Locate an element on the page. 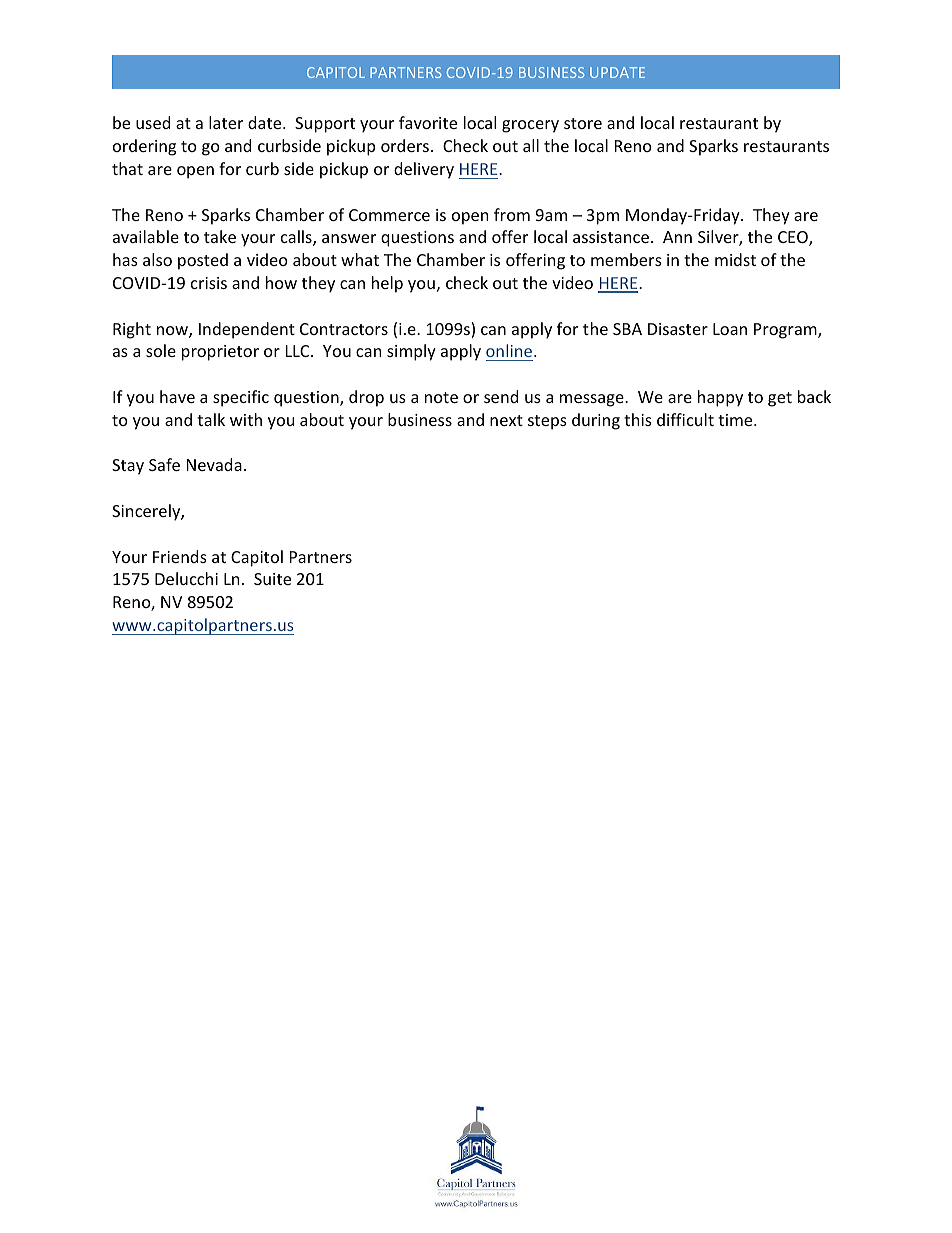 This image has height=1233, width=952. Nevada is located at coordinates (214, 464).
